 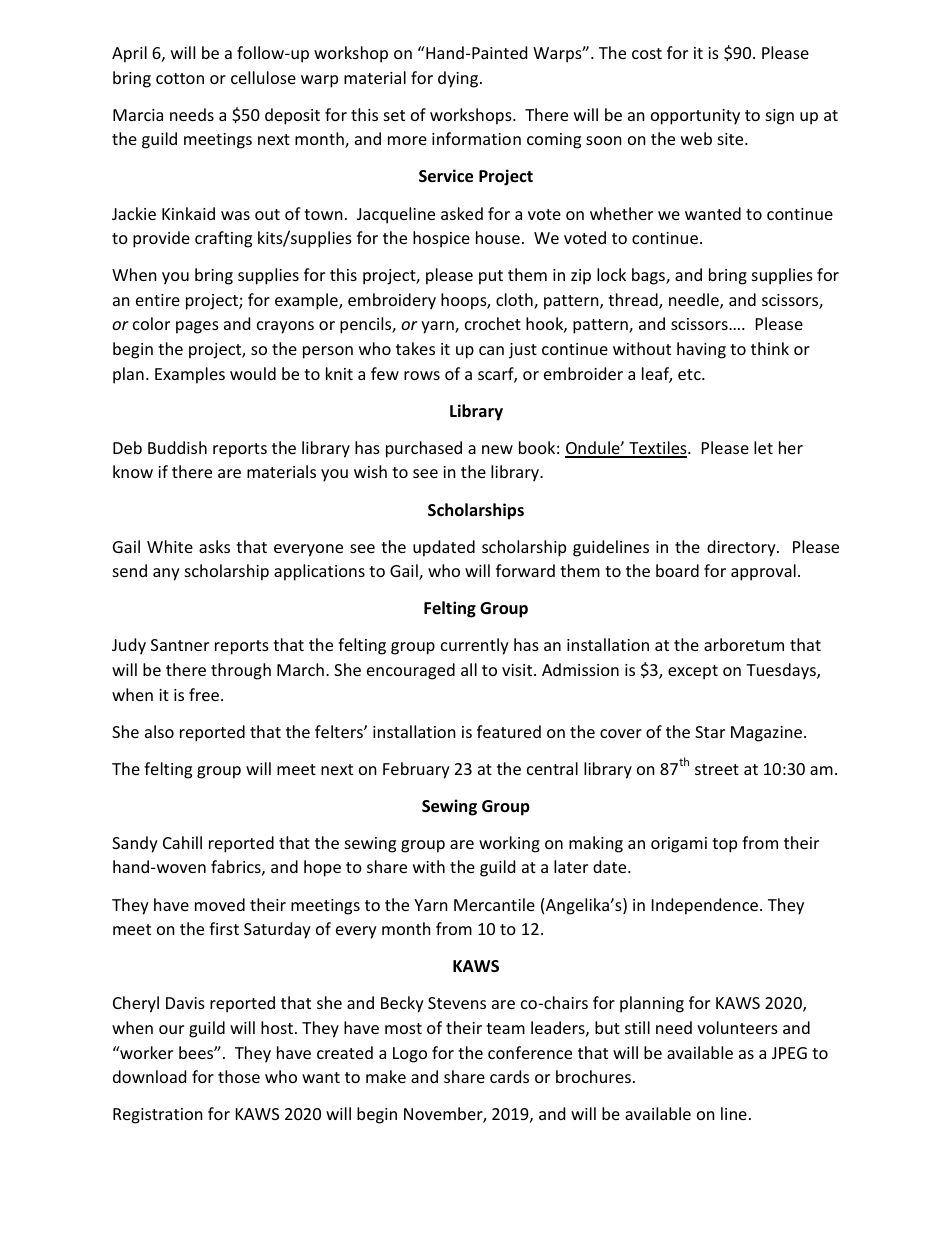 I want to click on top, so click(x=724, y=845).
